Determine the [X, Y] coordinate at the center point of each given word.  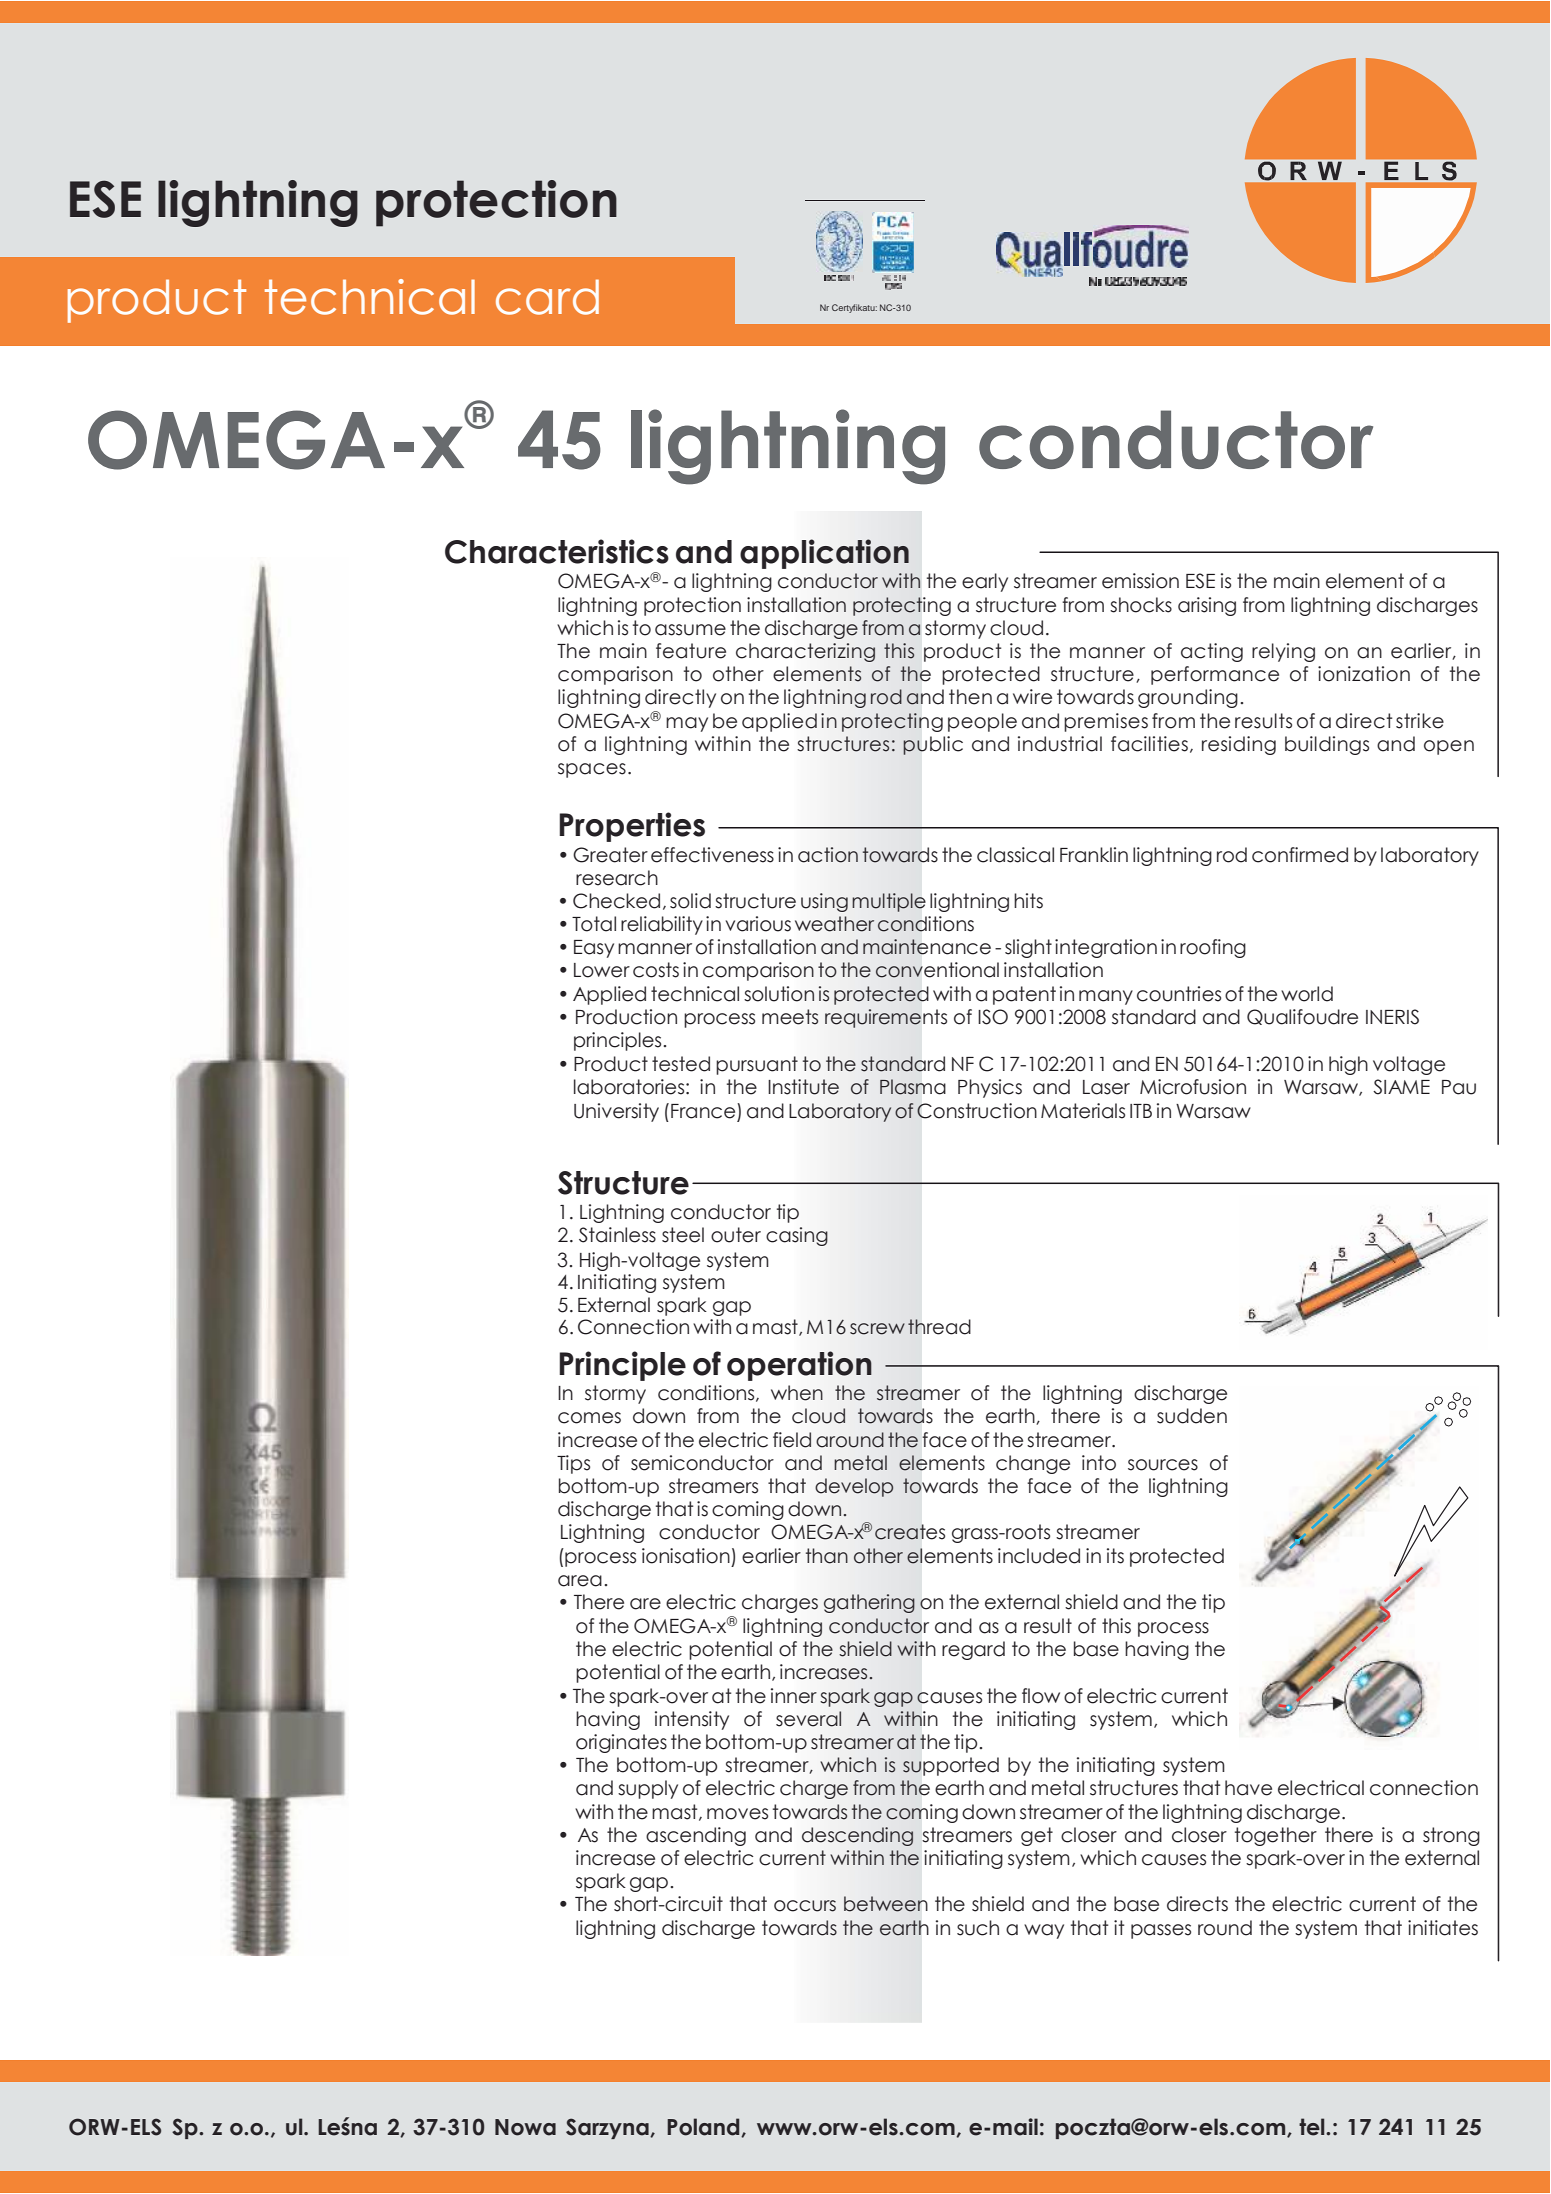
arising [1207, 606]
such [978, 1928]
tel [1313, 2127]
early [985, 582]
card [547, 297]
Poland [704, 2127]
